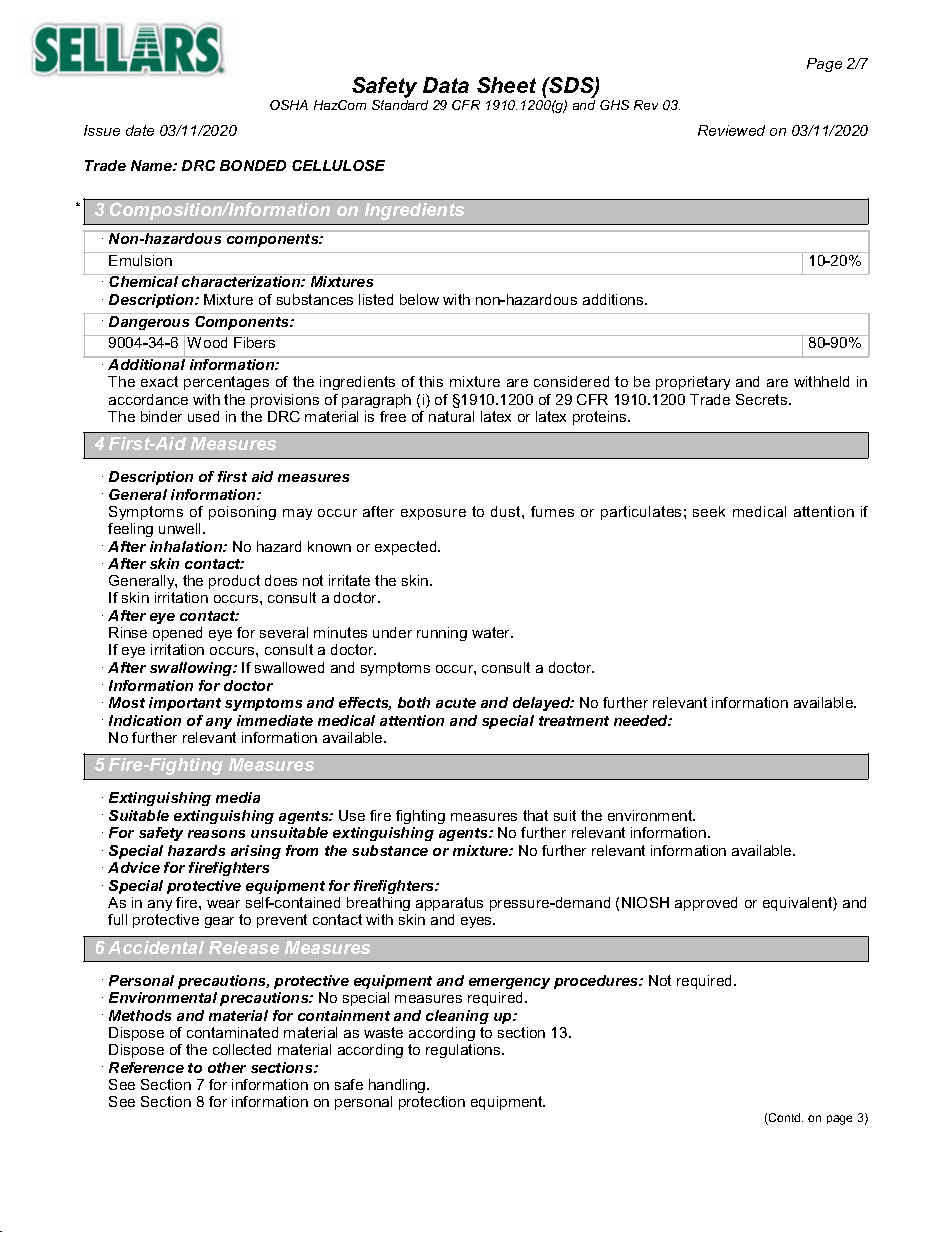 This document has width=952, height=1233. Describe the element at coordinates (442, 634) in the document. I see `running` at that location.
